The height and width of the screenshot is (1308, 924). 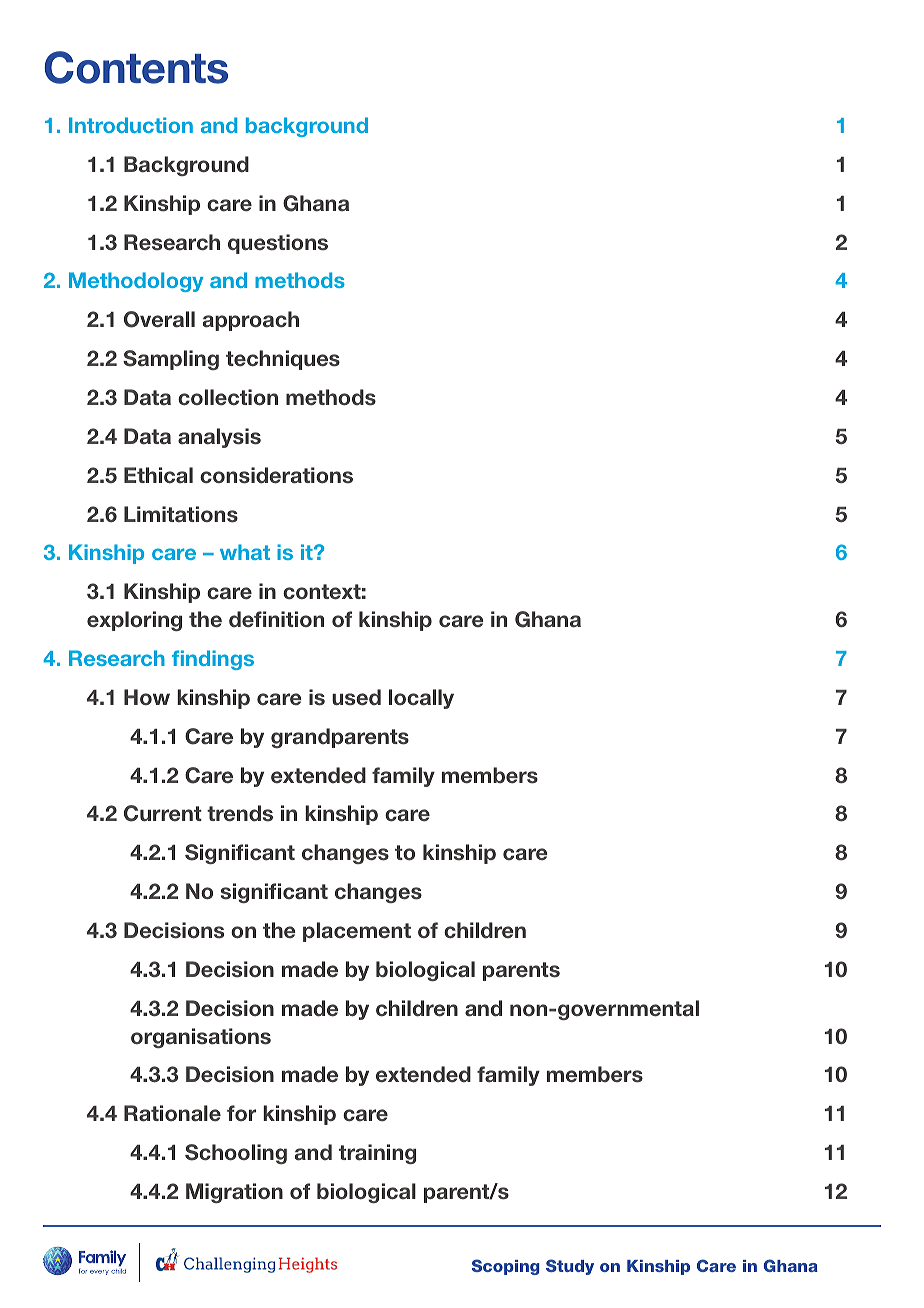 What do you see at coordinates (283, 360) in the screenshot?
I see `techniques` at bounding box center [283, 360].
